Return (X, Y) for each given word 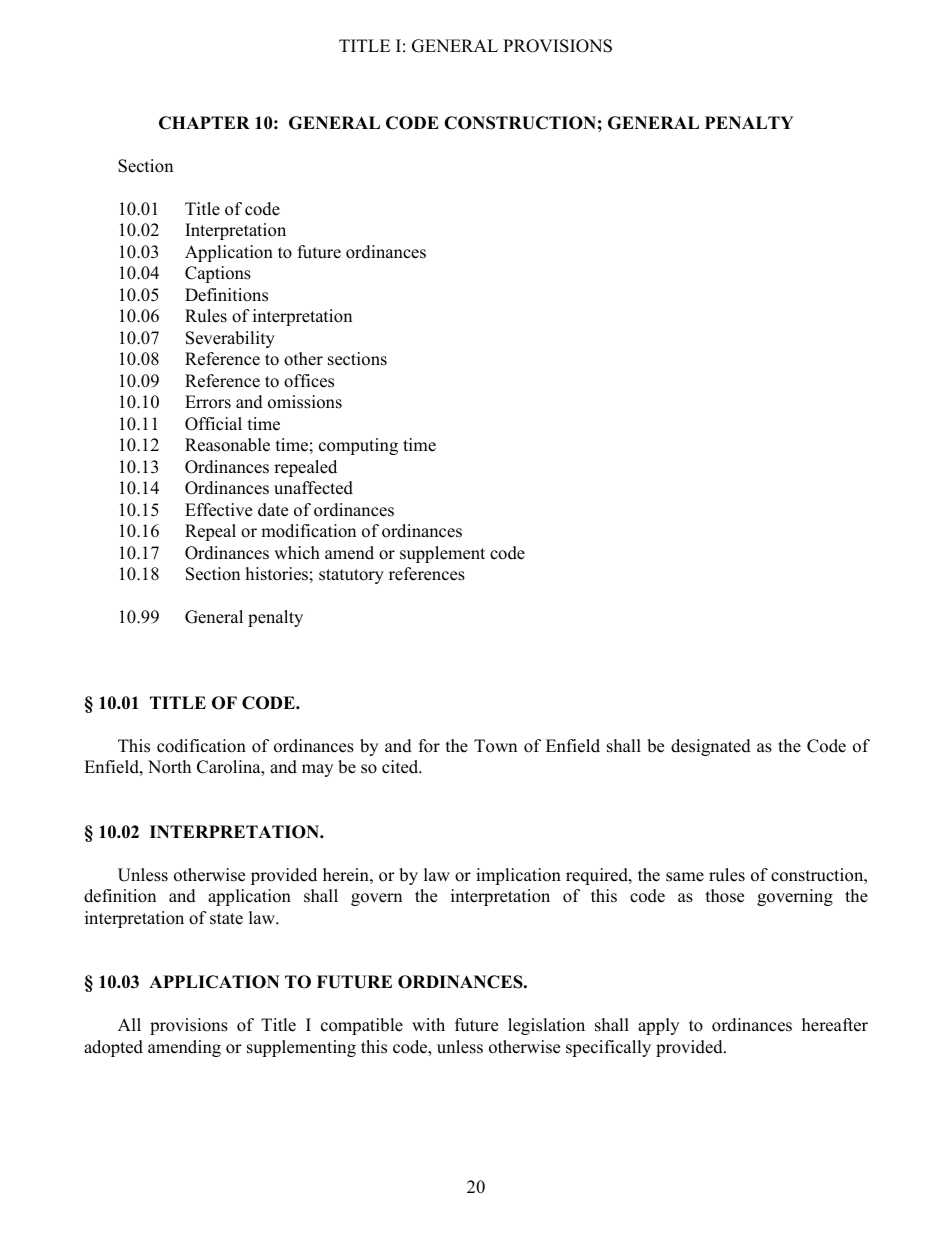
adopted (113, 1048)
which (297, 553)
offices (309, 381)
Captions (218, 274)
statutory (351, 576)
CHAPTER (204, 123)
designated (711, 747)
